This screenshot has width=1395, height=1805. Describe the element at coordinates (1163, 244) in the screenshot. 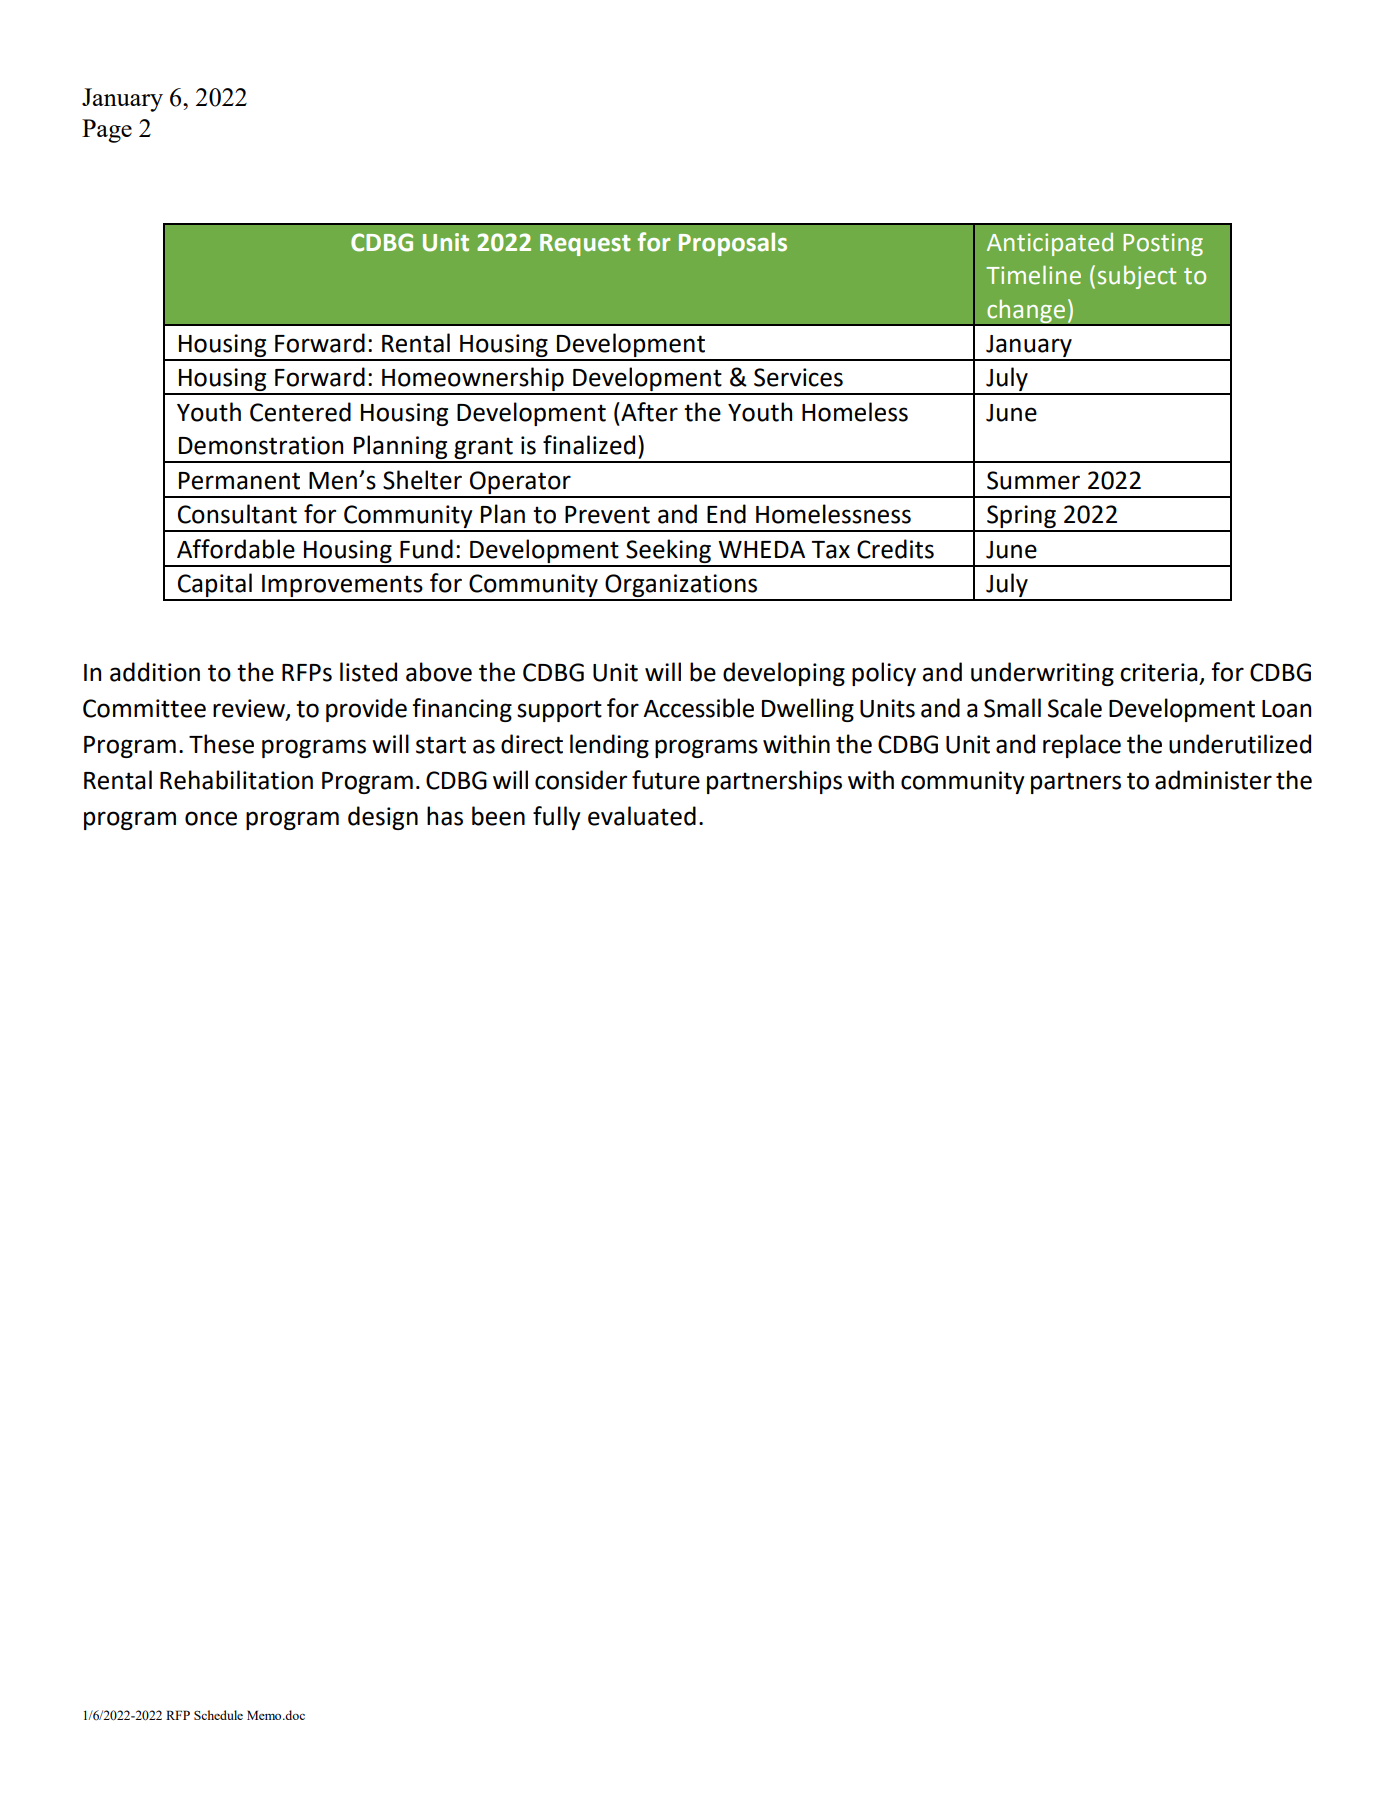

I see `Posting` at that location.
